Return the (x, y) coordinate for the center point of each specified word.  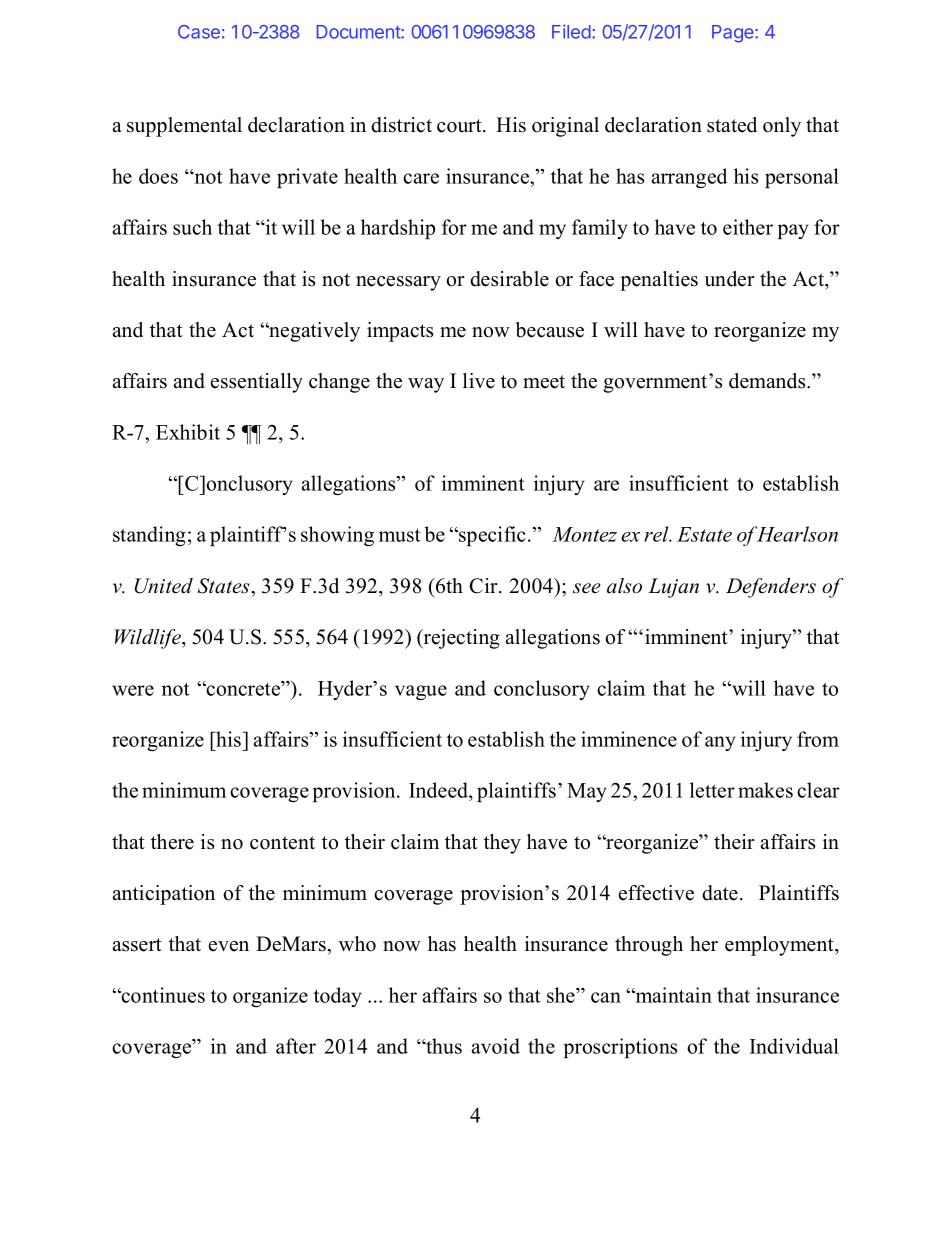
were (133, 690)
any (720, 743)
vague (421, 692)
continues (162, 995)
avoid (496, 1046)
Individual (794, 1046)
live (479, 381)
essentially (257, 383)
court (460, 126)
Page (734, 34)
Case (199, 32)
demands (768, 381)
